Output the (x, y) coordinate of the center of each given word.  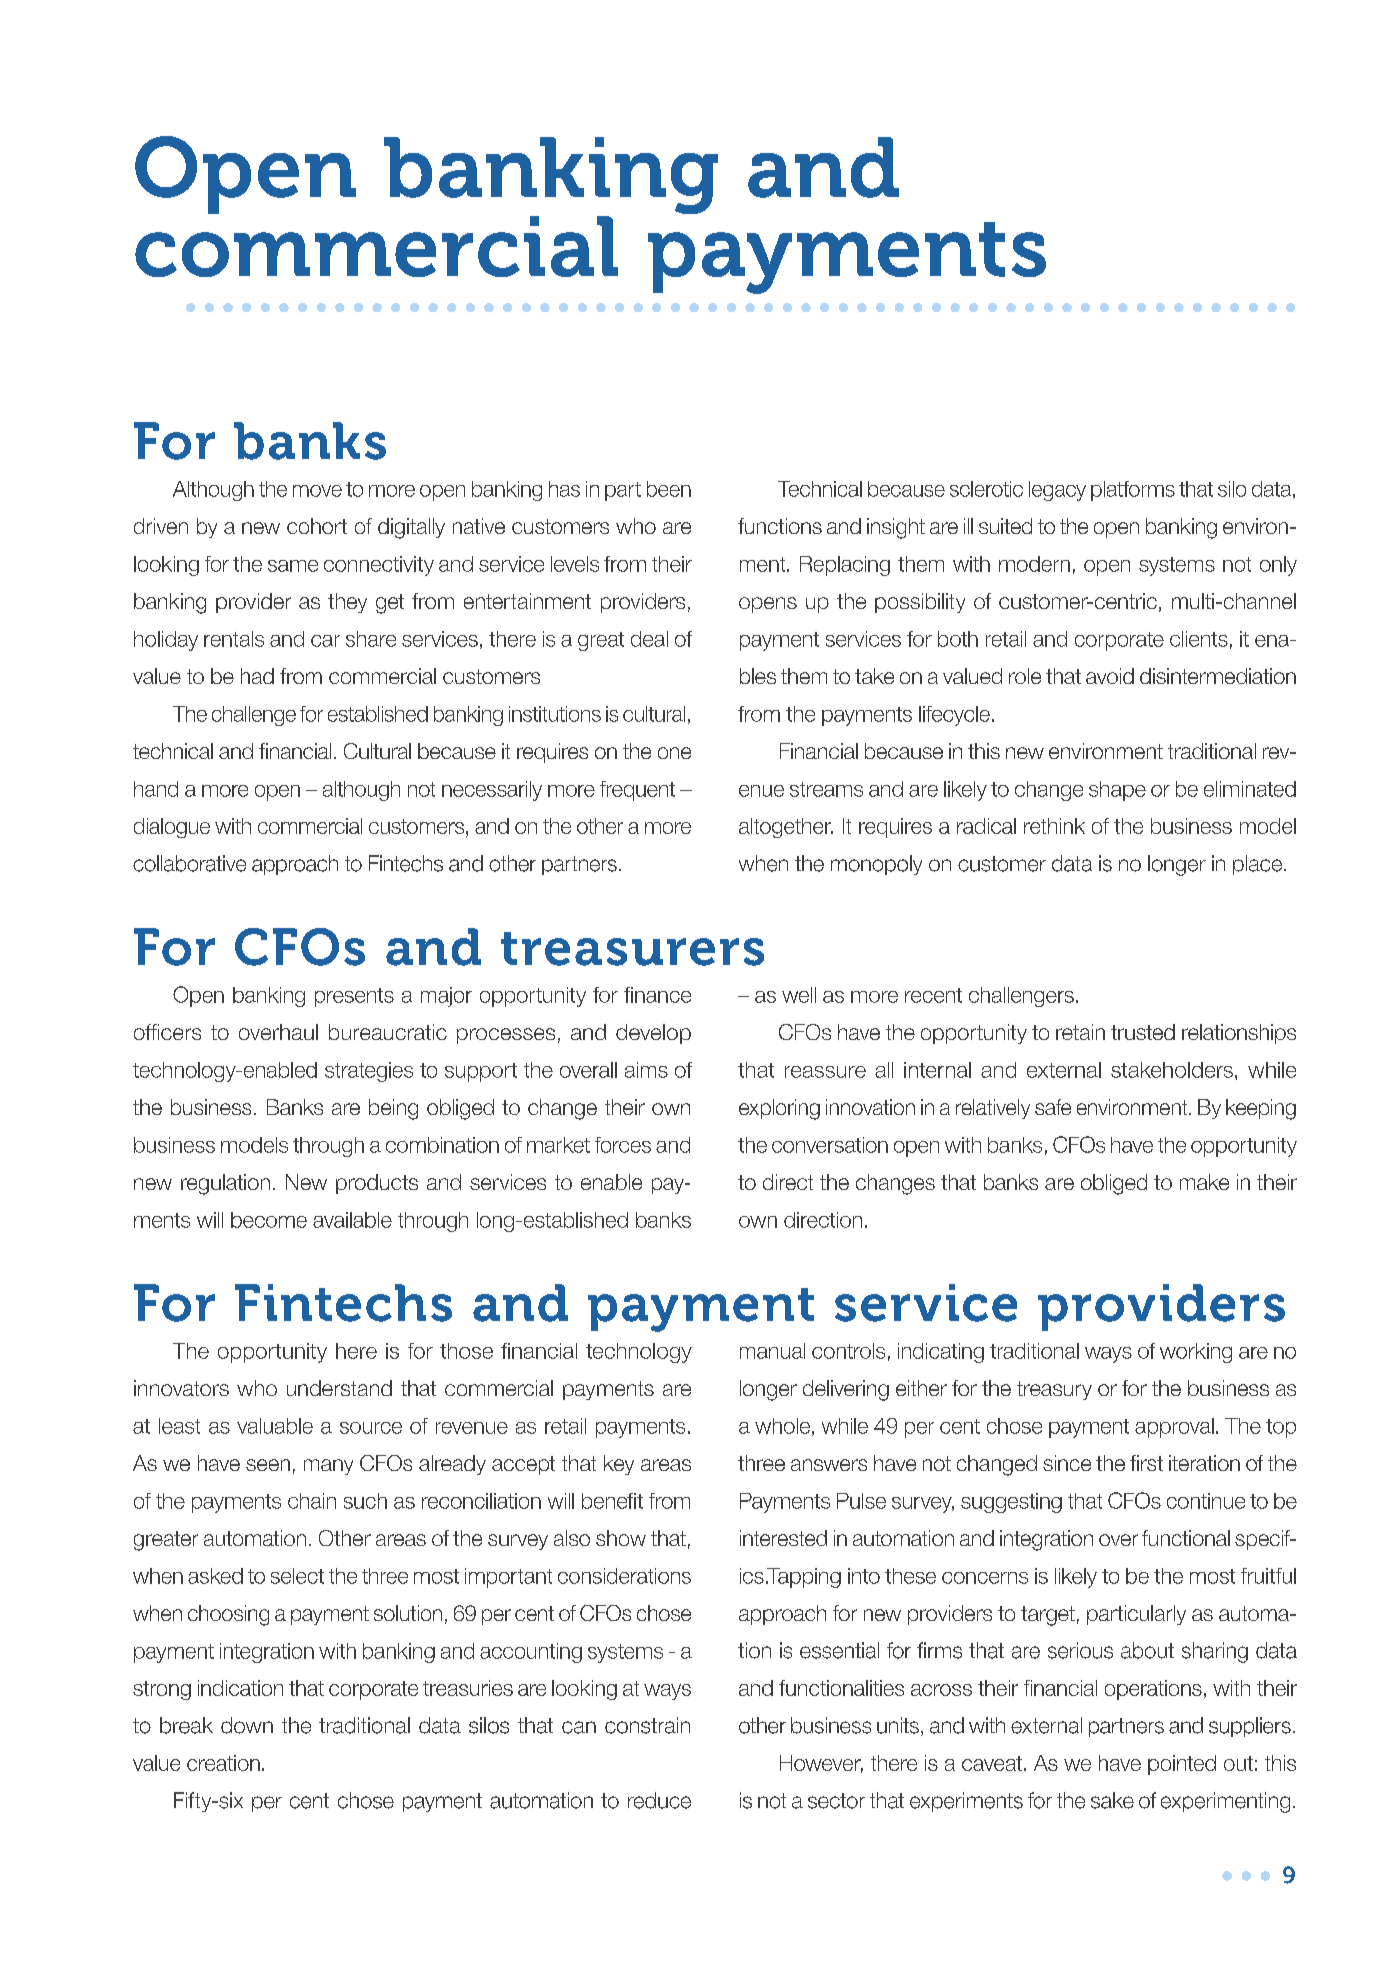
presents (354, 997)
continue (1206, 1501)
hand (156, 789)
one (674, 753)
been (669, 489)
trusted (1143, 1032)
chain (312, 1501)
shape (1117, 791)
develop (653, 1034)
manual (772, 1351)
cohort (317, 526)
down (247, 1725)
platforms (1133, 491)
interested (783, 1538)
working (1196, 1353)
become (269, 1220)
